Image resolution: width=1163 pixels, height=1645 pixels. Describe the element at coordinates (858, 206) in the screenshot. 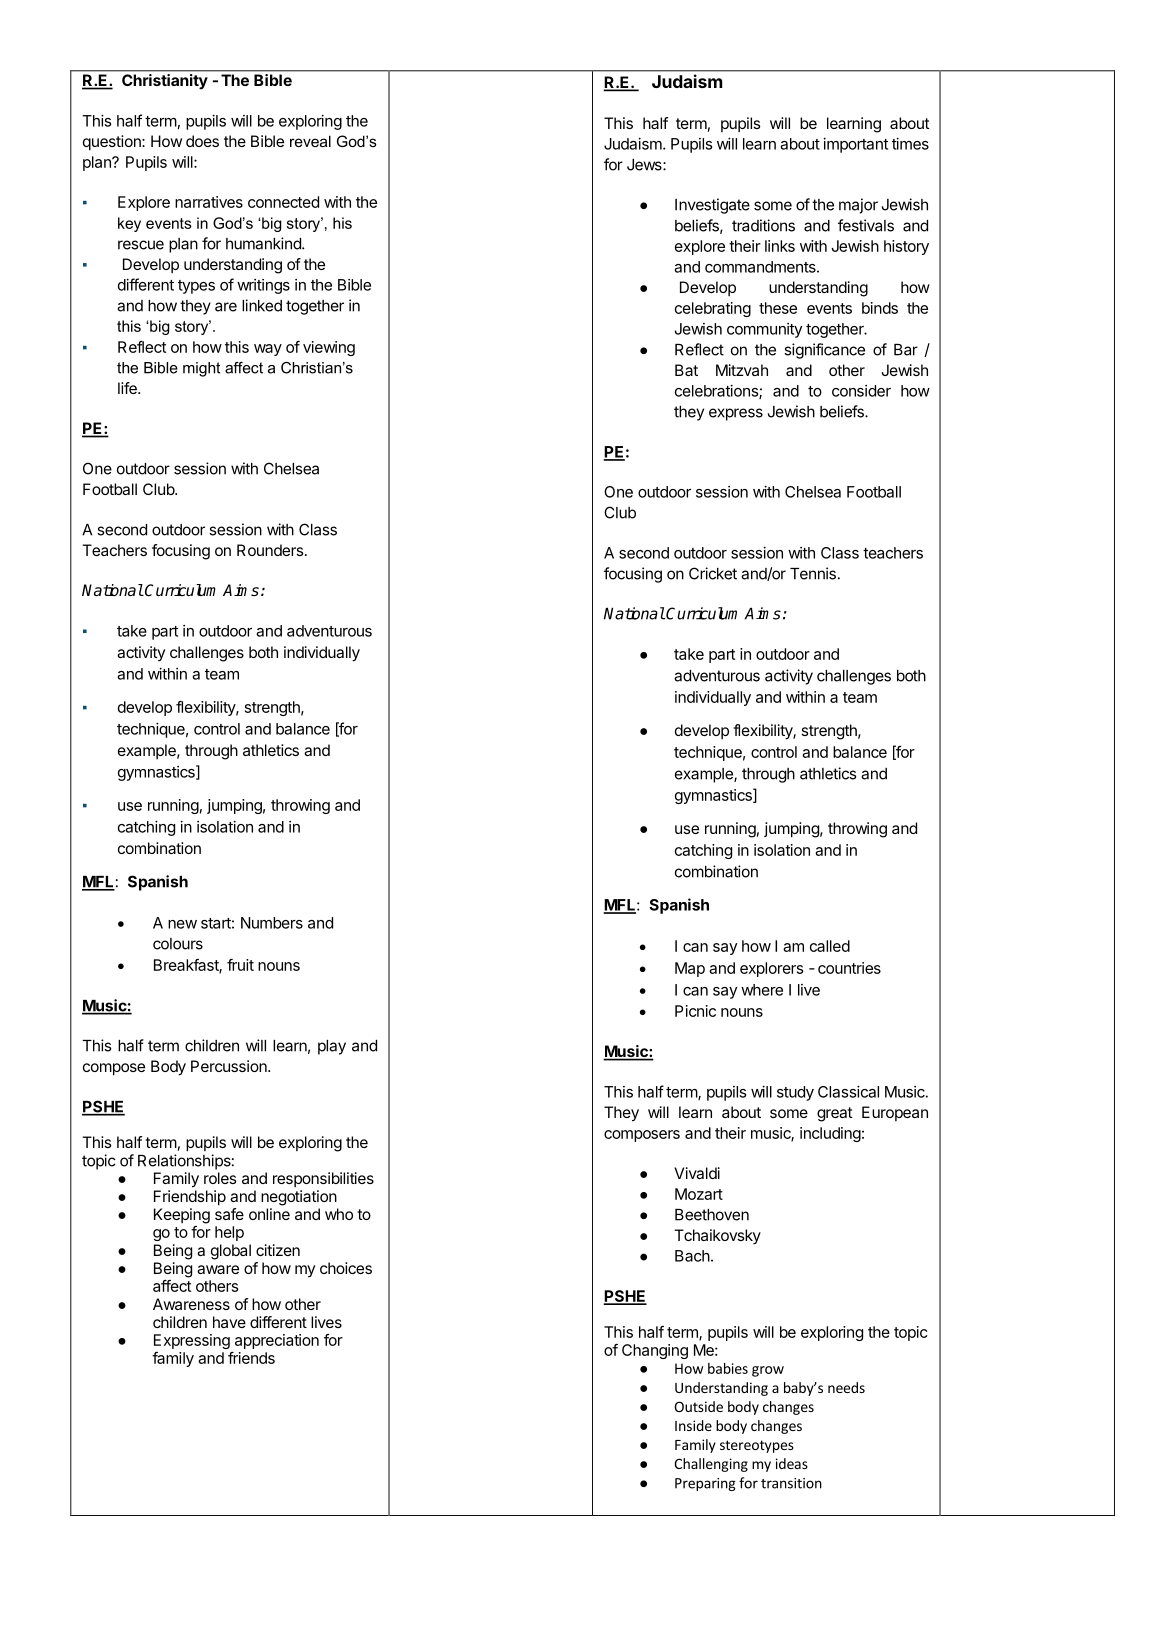

I see `major` at that location.
